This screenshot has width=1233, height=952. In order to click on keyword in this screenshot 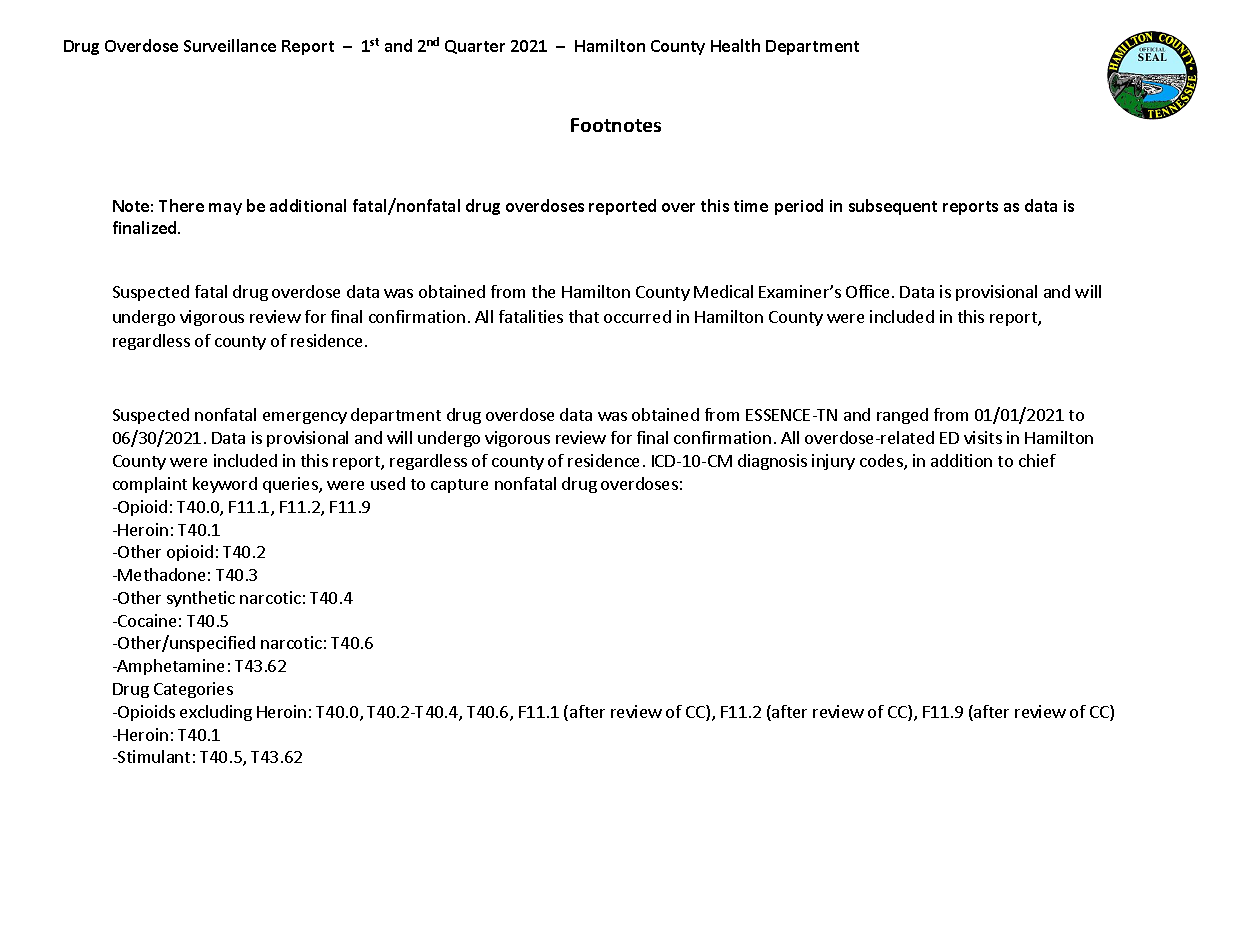, I will do `click(225, 485)`.
